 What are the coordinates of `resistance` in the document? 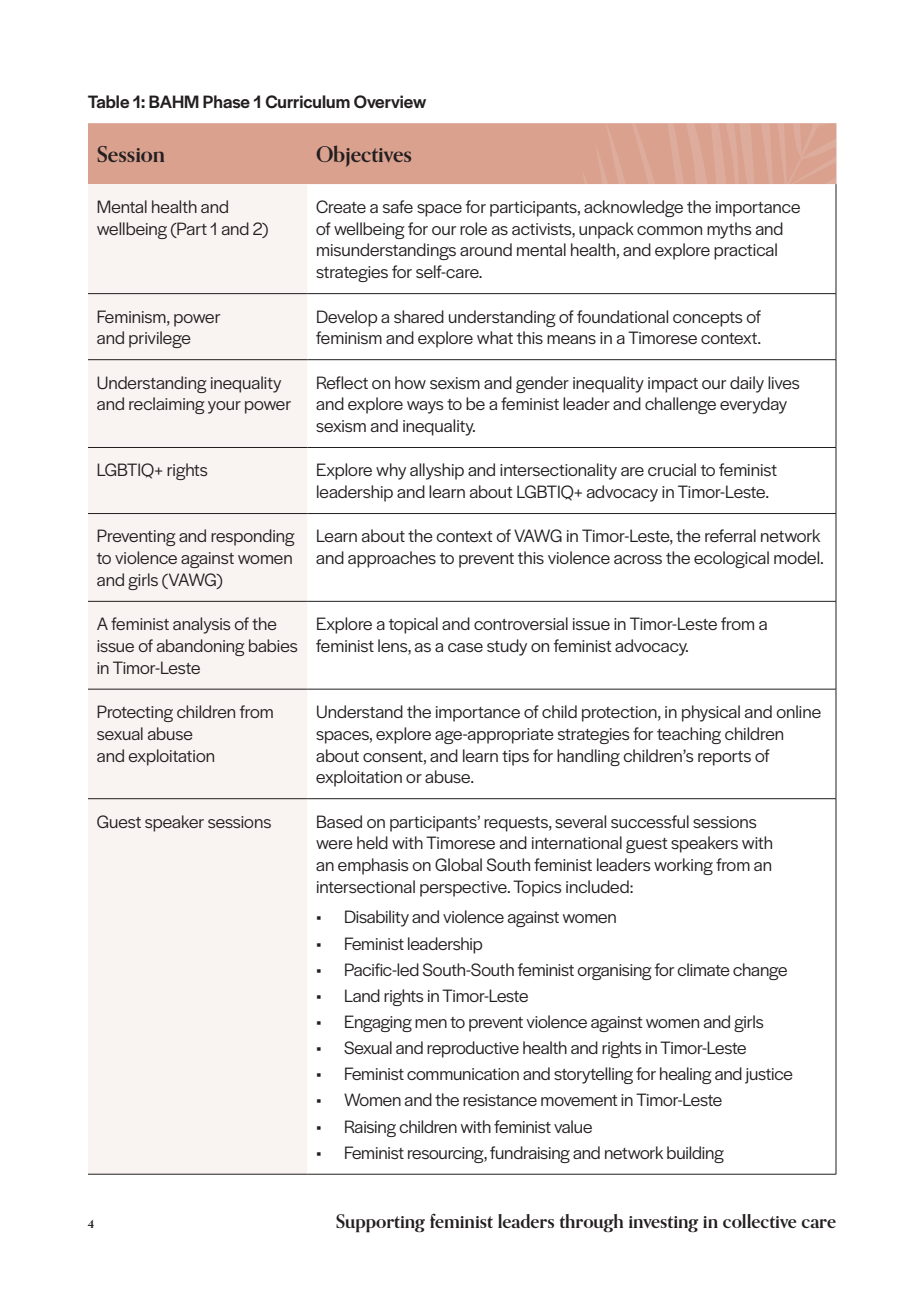 It's located at (500, 1100).
